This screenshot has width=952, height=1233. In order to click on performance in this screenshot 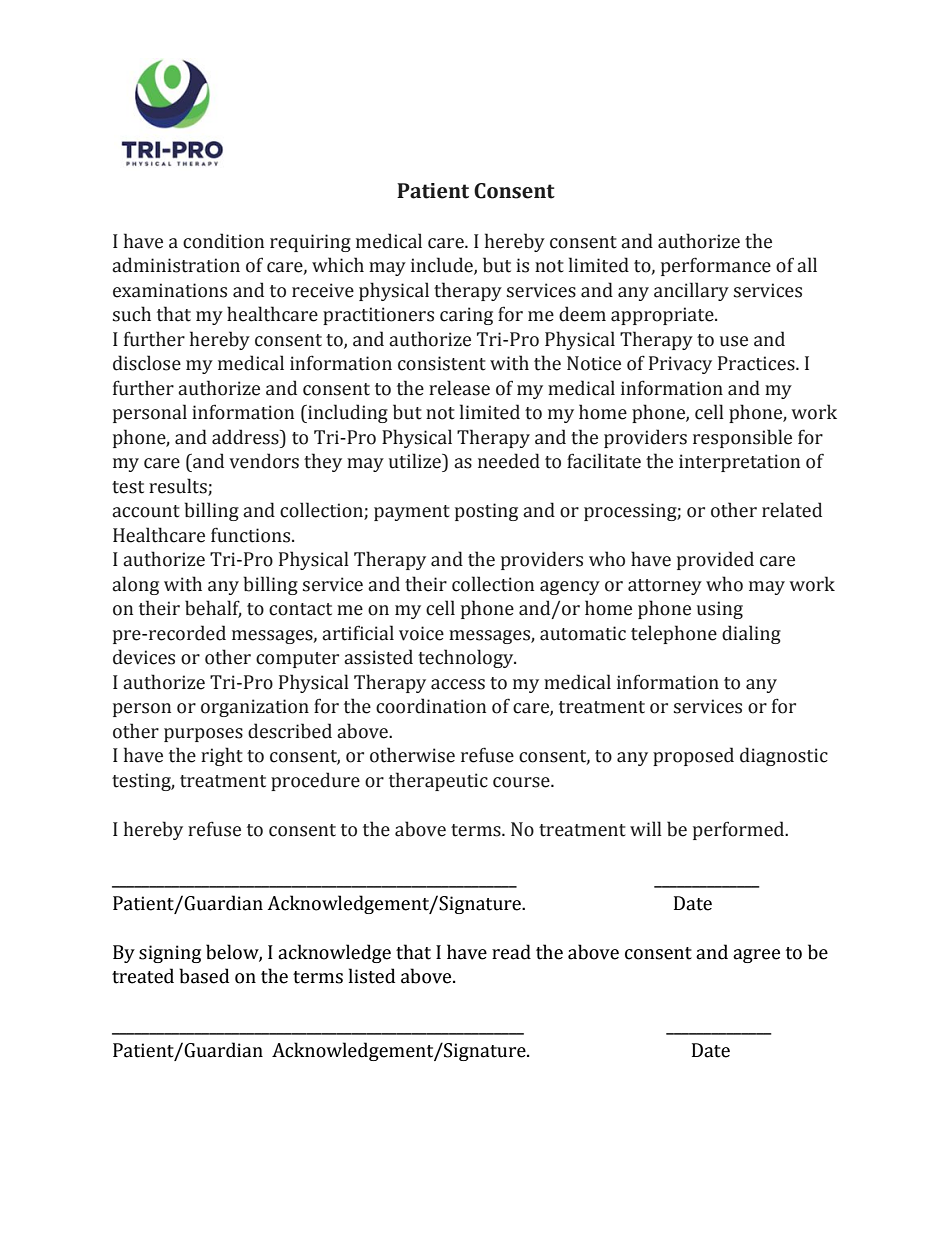, I will do `click(716, 266)`.
